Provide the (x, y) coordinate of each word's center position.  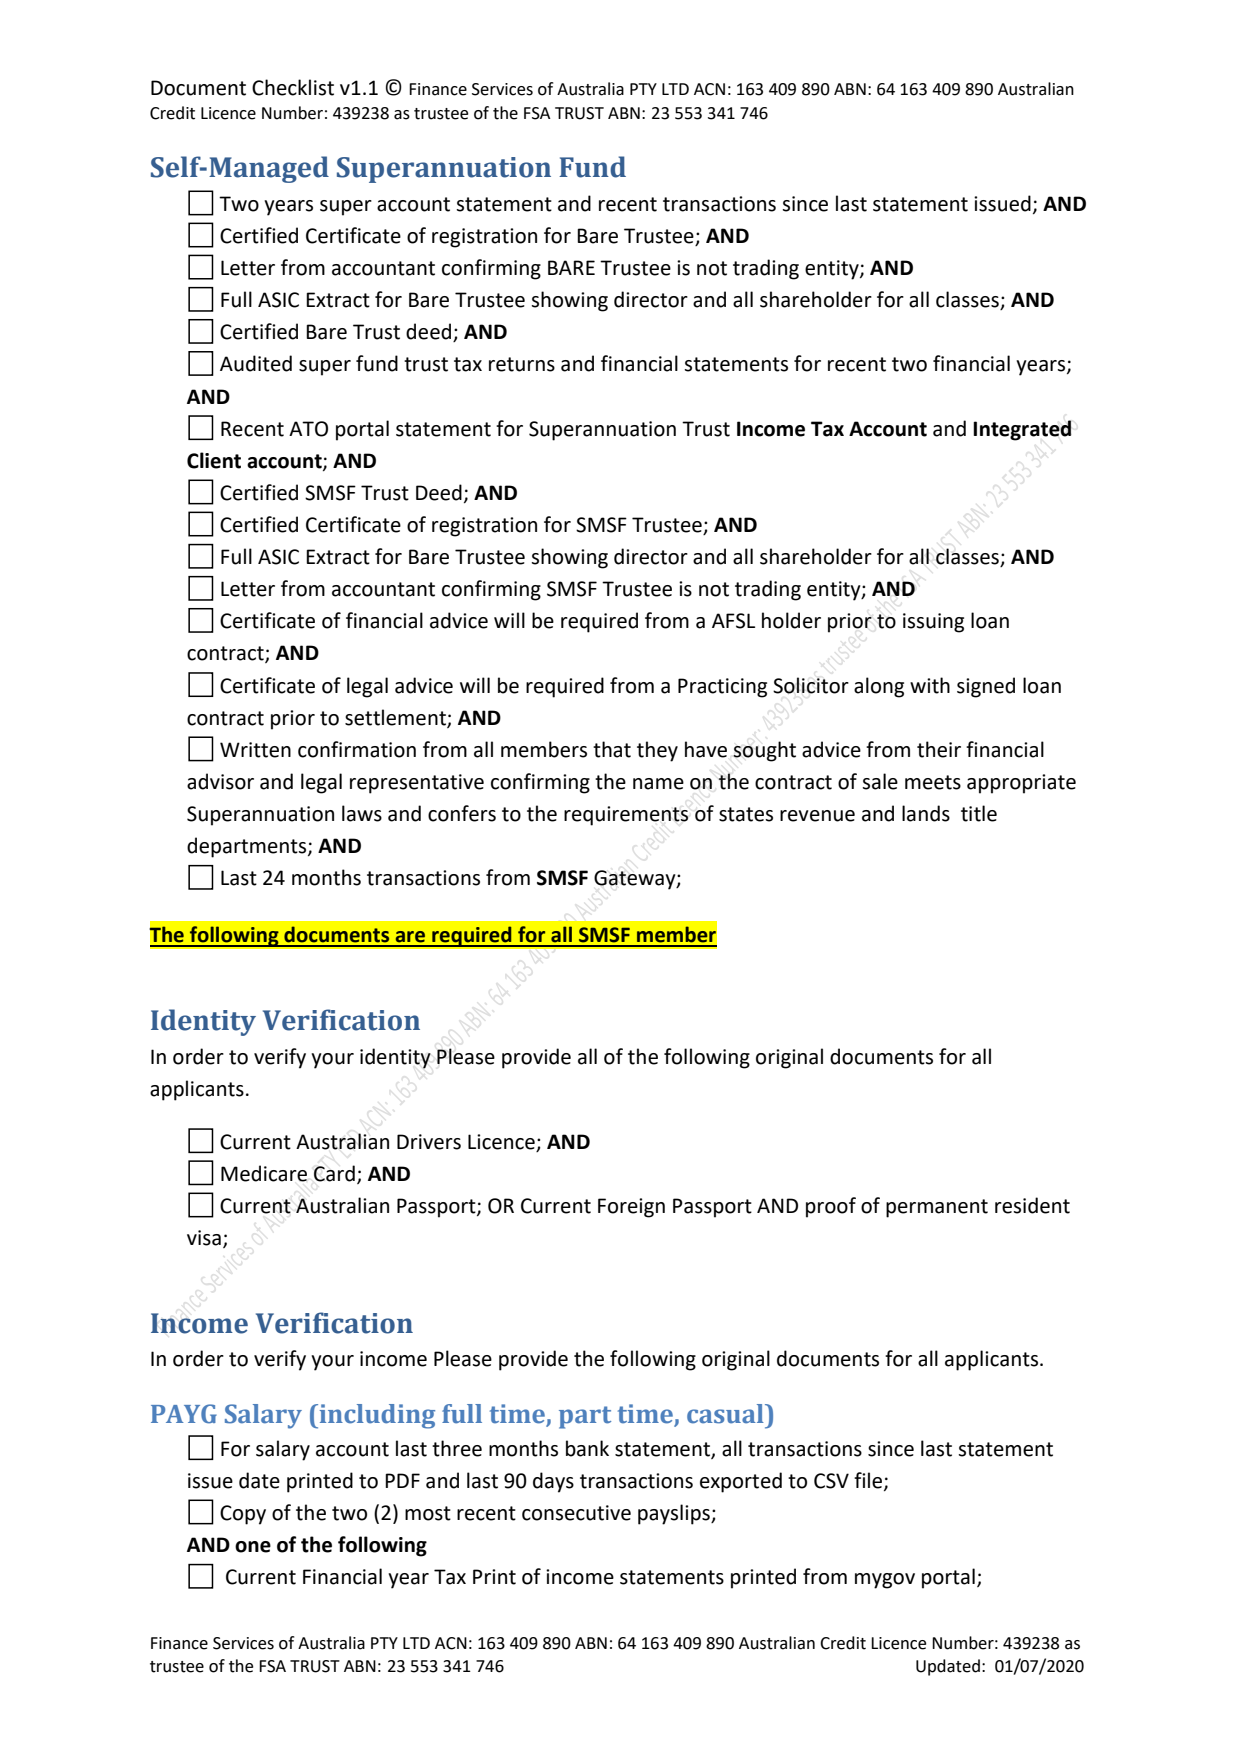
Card (334, 1173)
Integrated (1022, 430)
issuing (933, 623)
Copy (243, 1515)
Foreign (631, 1208)
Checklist (293, 87)
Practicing (722, 688)
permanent (937, 1208)
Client (214, 460)
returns (522, 364)
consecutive (576, 1513)
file (869, 1481)
